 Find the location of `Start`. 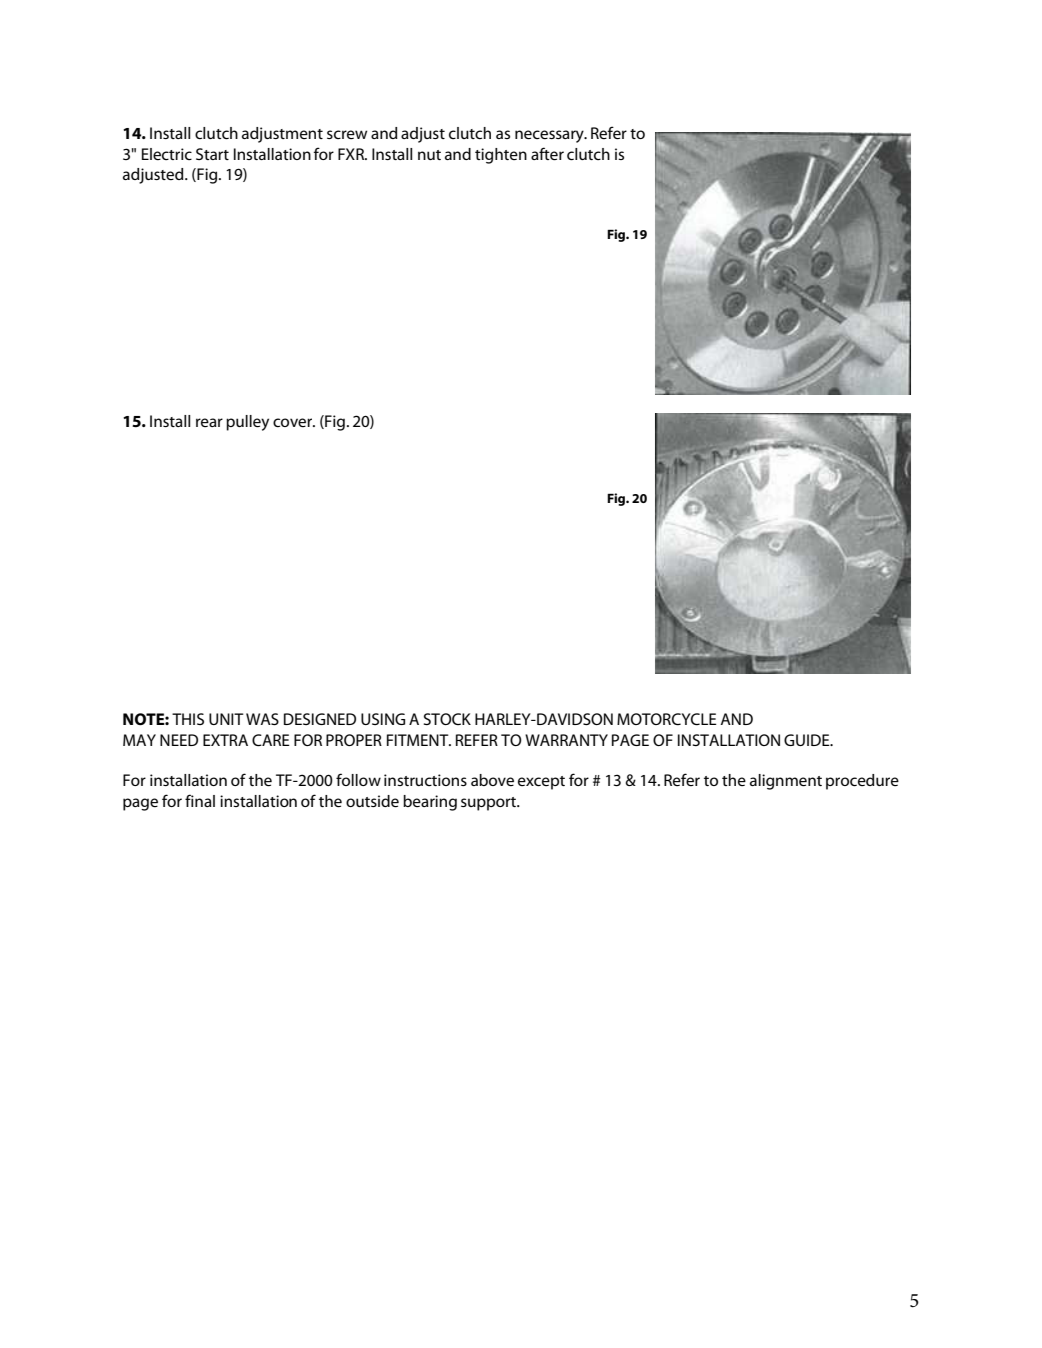

Start is located at coordinates (212, 154).
